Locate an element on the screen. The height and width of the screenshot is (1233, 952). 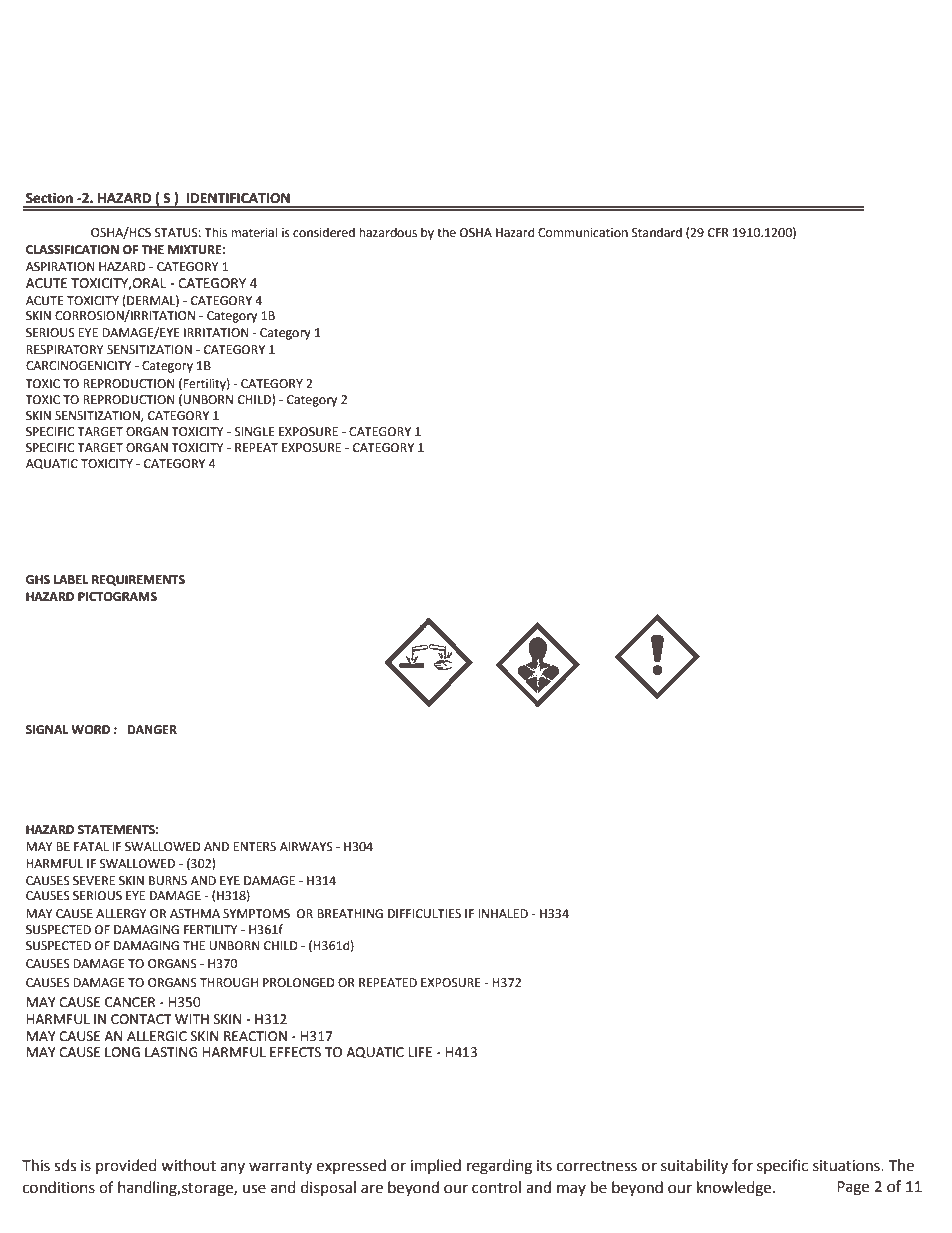
ALLERGY is located at coordinates (121, 914).
